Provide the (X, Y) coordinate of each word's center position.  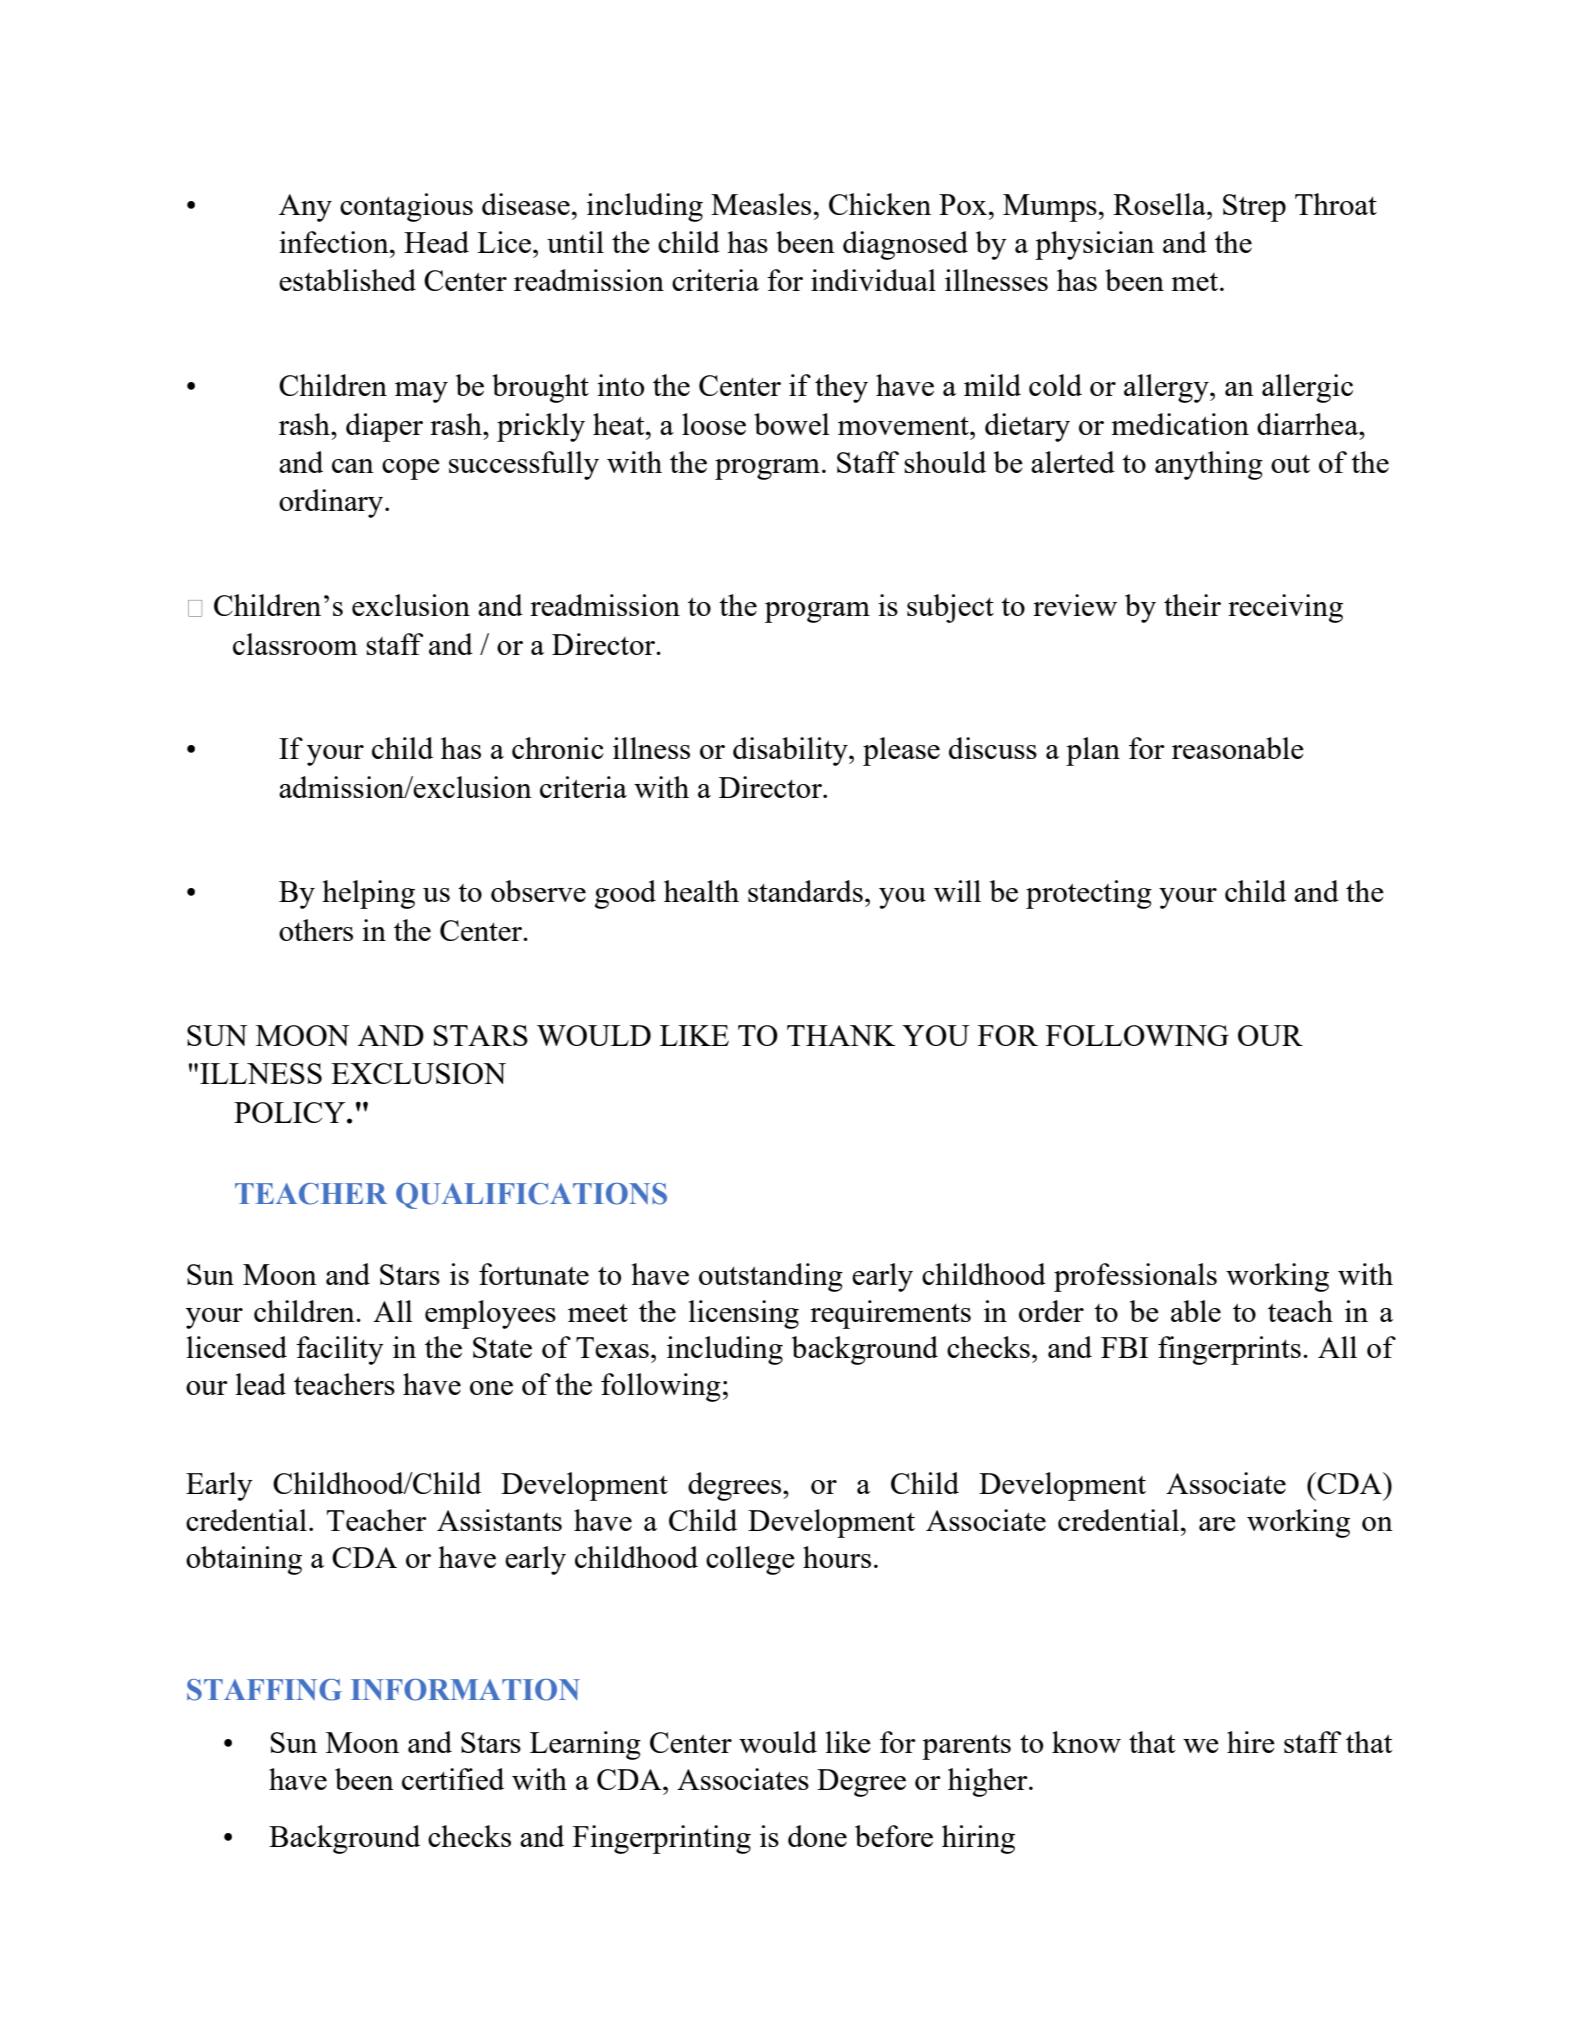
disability (791, 751)
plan (1093, 751)
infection (335, 242)
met (1196, 282)
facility (340, 1350)
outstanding (771, 1277)
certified (453, 1779)
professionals (1135, 1277)
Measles (761, 204)
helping (368, 894)
